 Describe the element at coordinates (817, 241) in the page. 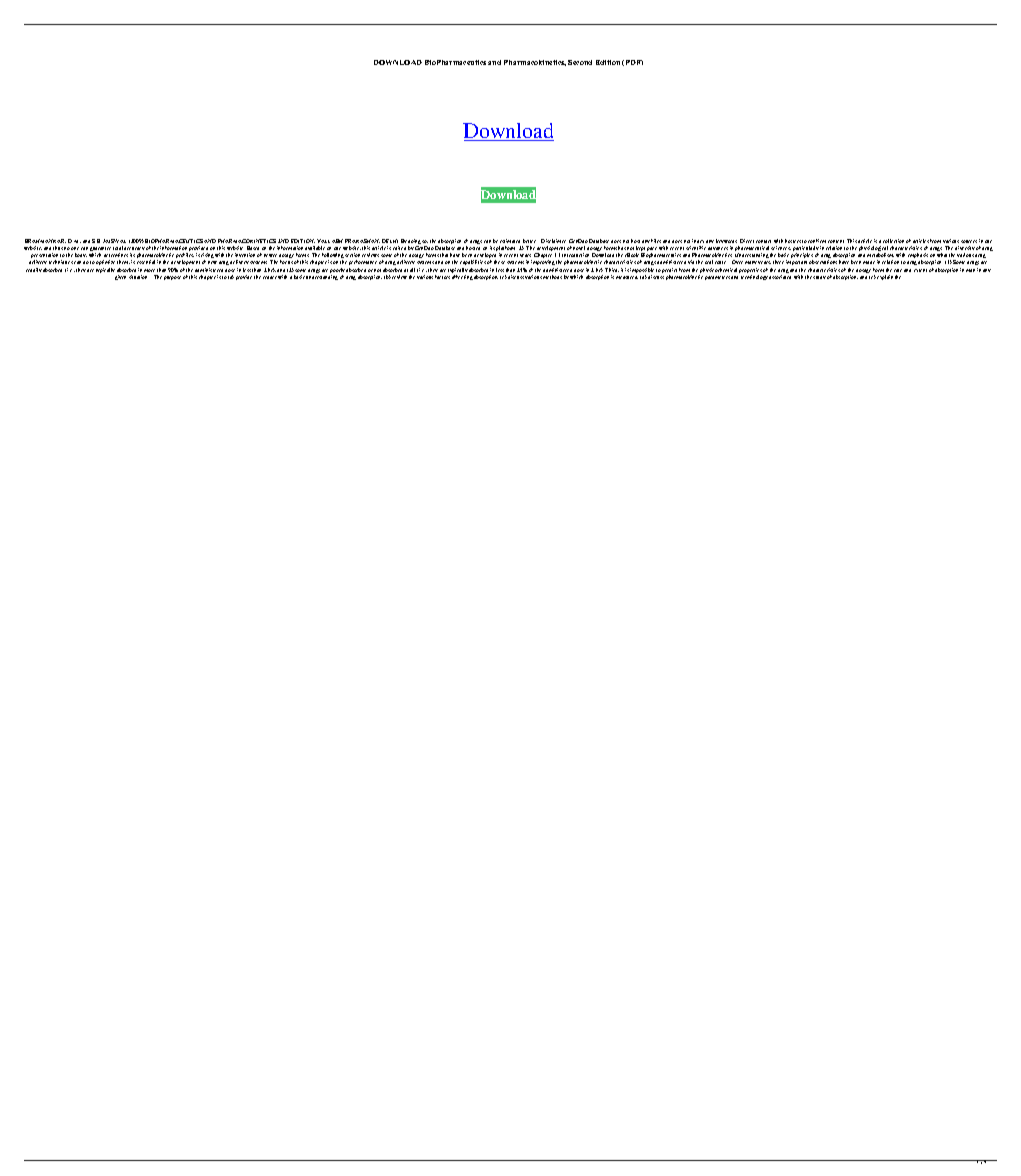

I see `confirm` at that location.
